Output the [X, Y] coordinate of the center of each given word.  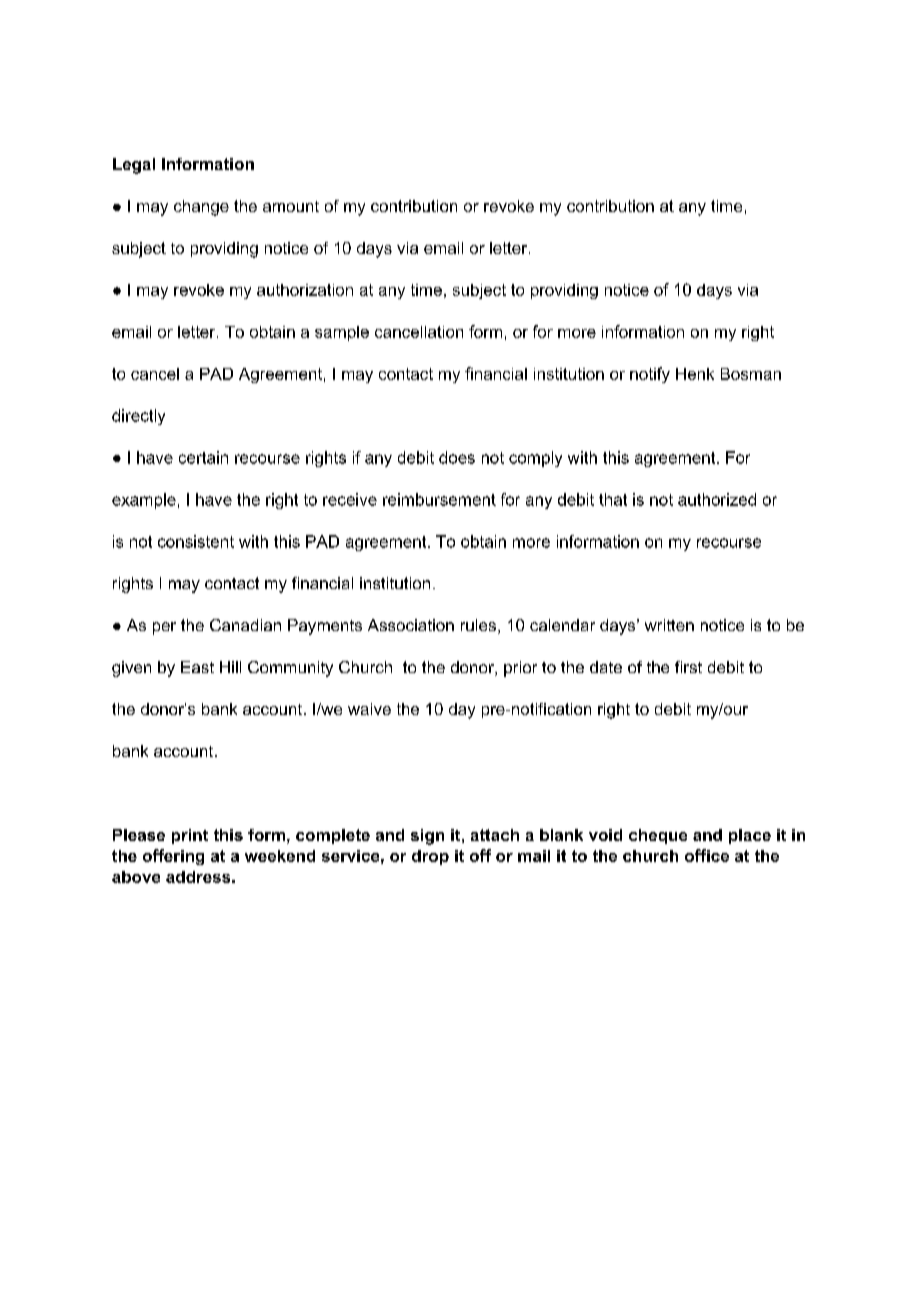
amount [291, 206]
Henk [695, 374]
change [201, 208]
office [707, 855]
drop [430, 857]
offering [173, 857]
